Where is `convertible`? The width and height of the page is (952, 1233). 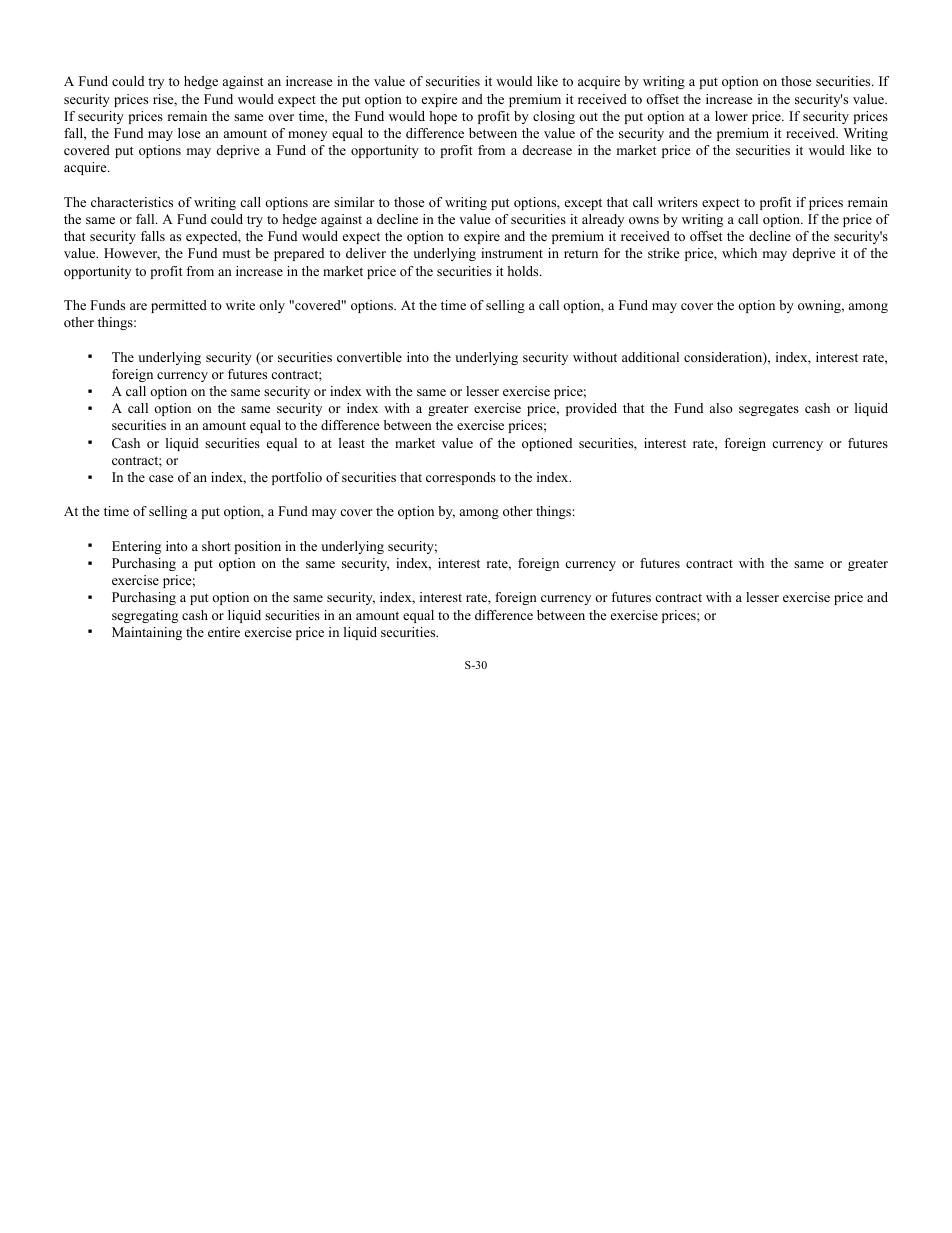
convertible is located at coordinates (369, 357).
